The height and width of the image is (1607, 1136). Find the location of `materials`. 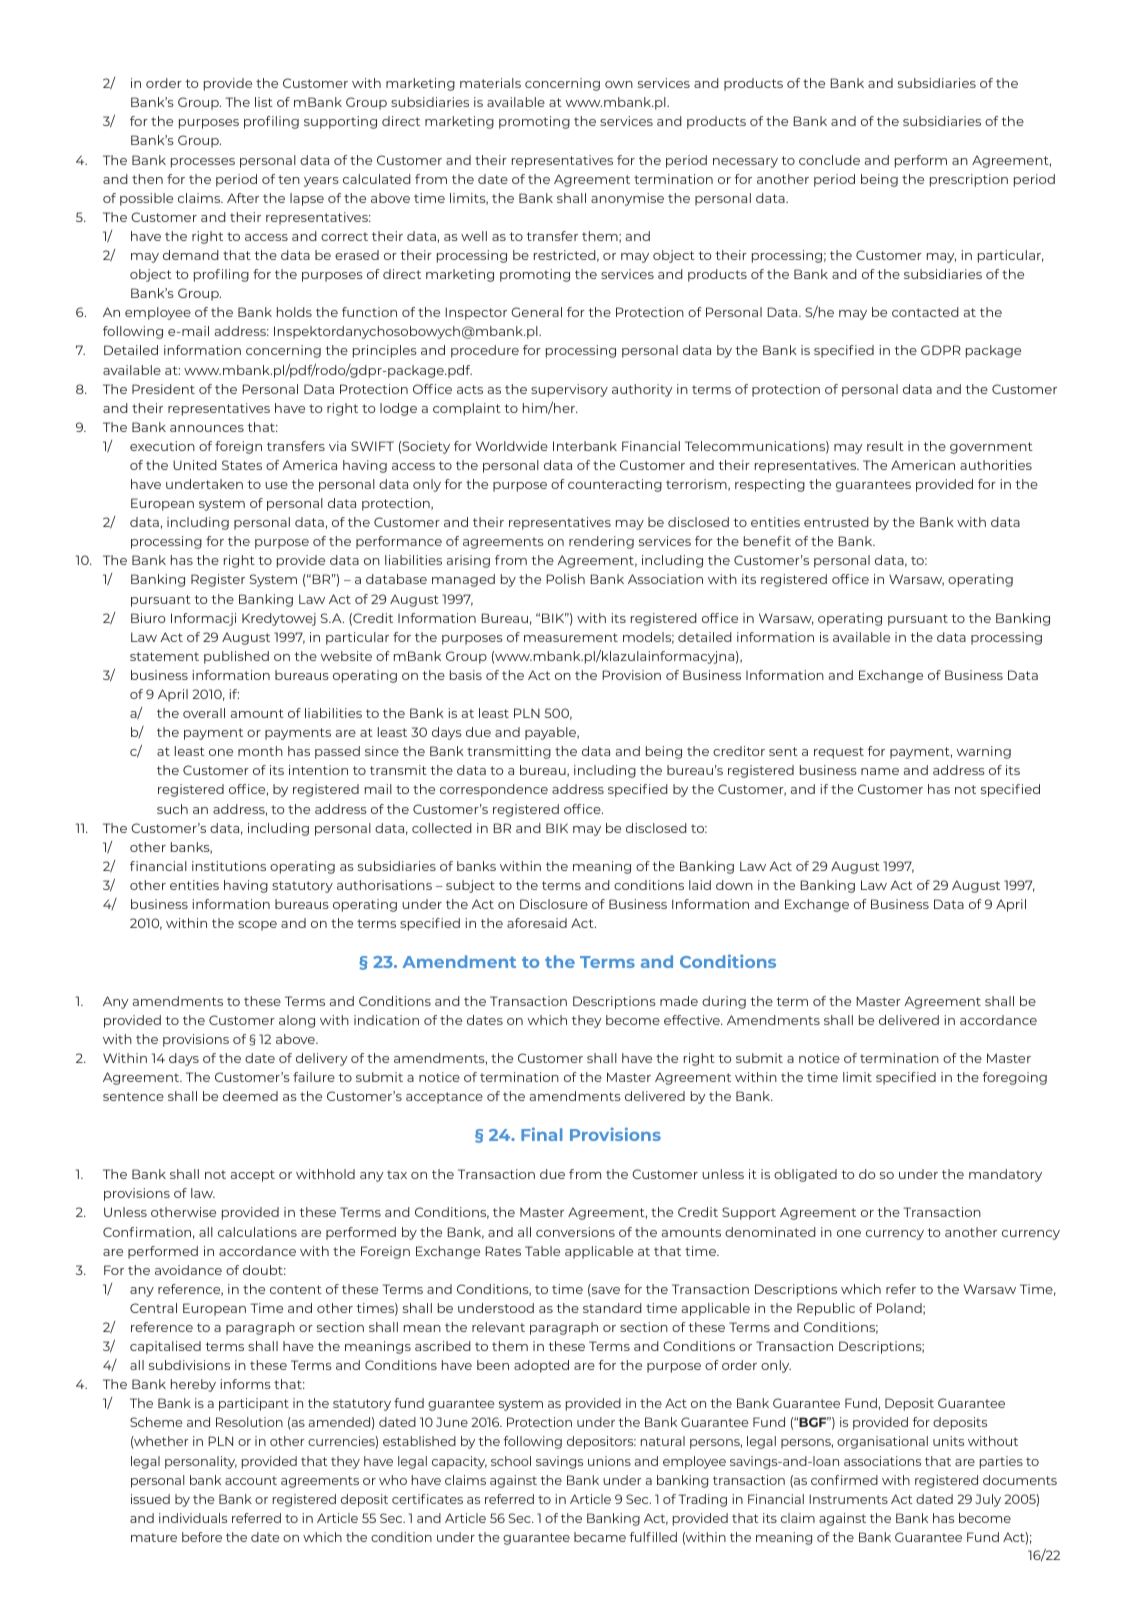

materials is located at coordinates (490, 83).
